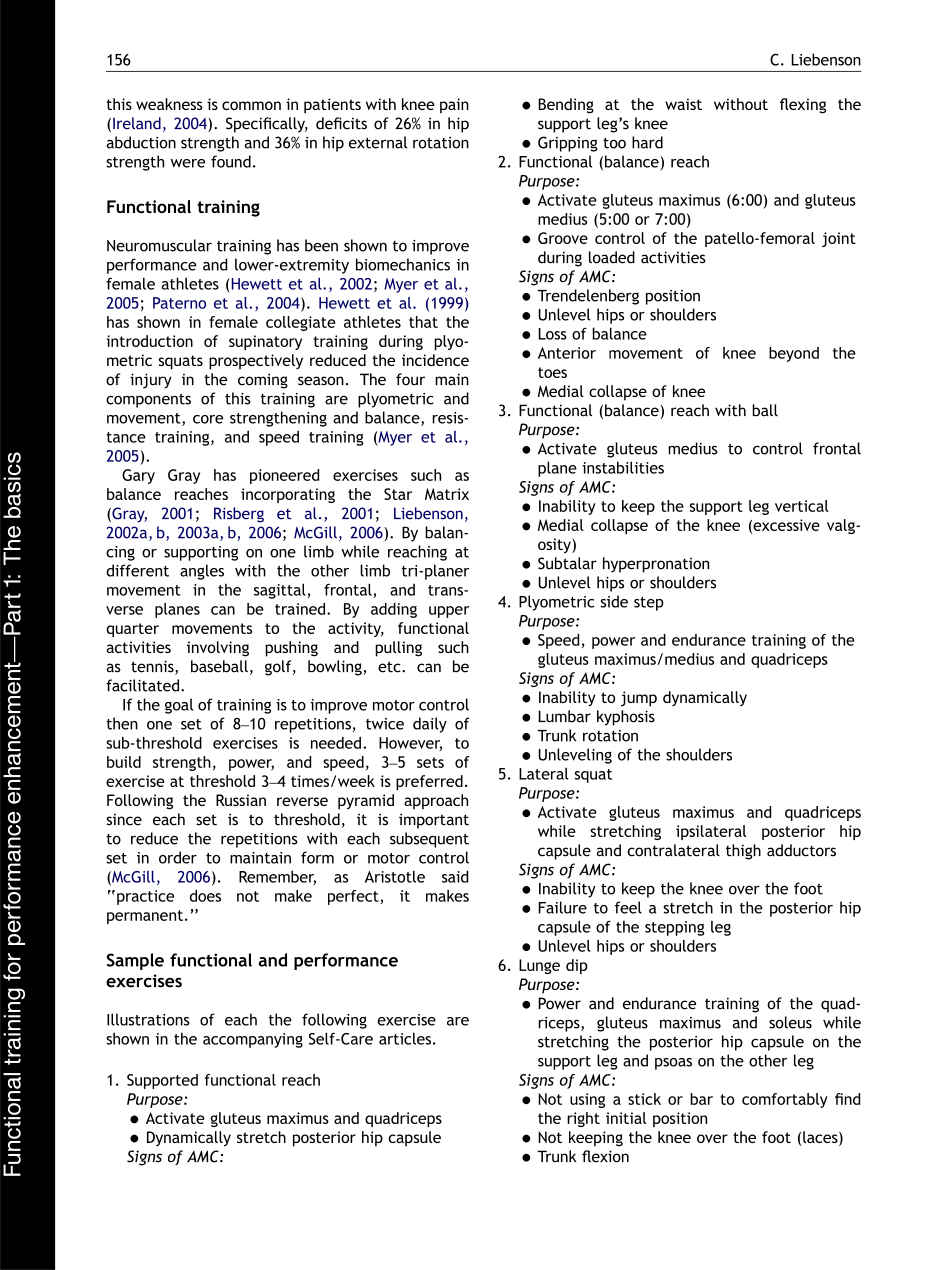  What do you see at coordinates (803, 106) in the screenshot?
I see `flexing` at bounding box center [803, 106].
